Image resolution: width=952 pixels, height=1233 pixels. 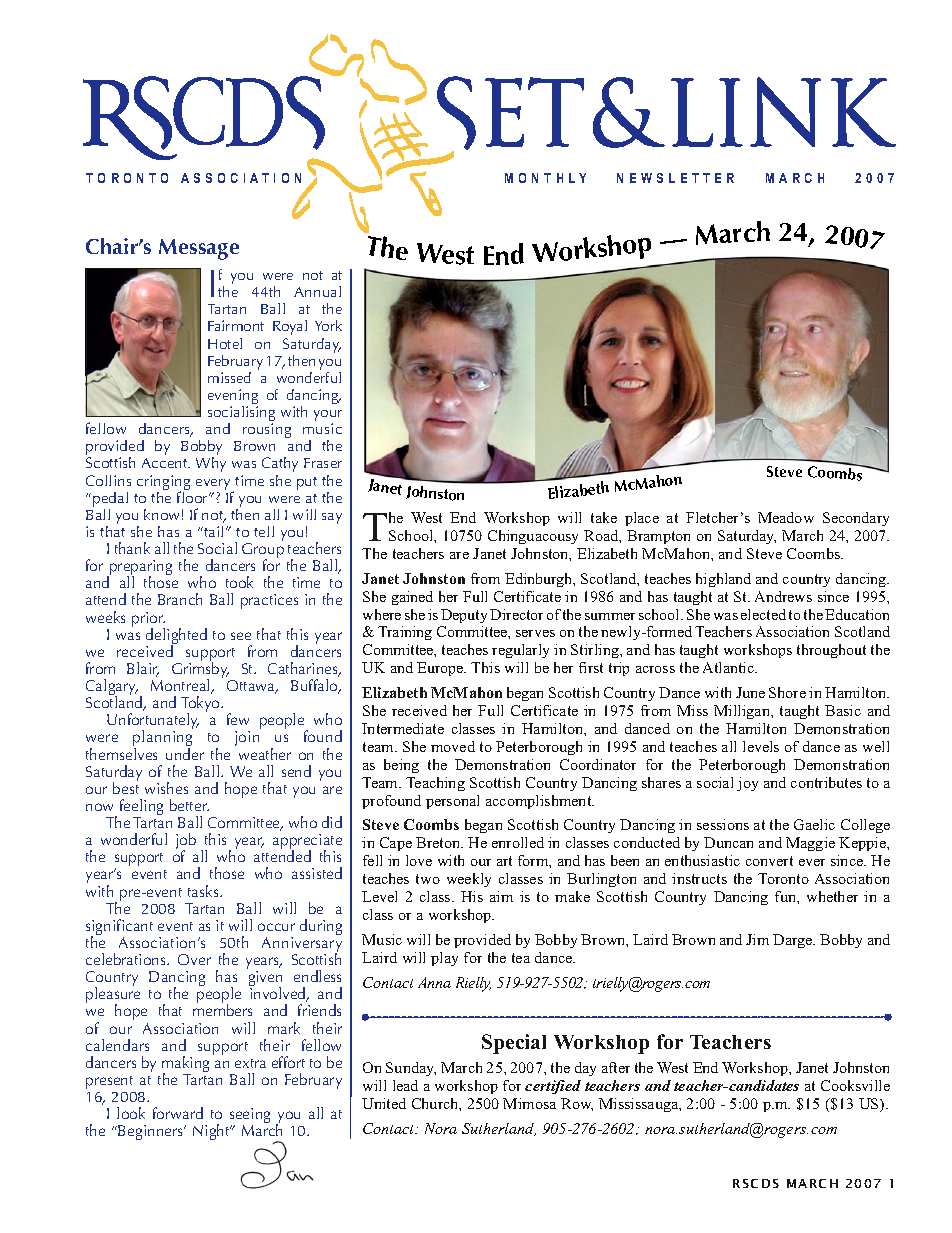 I want to click on place, so click(x=642, y=519).
